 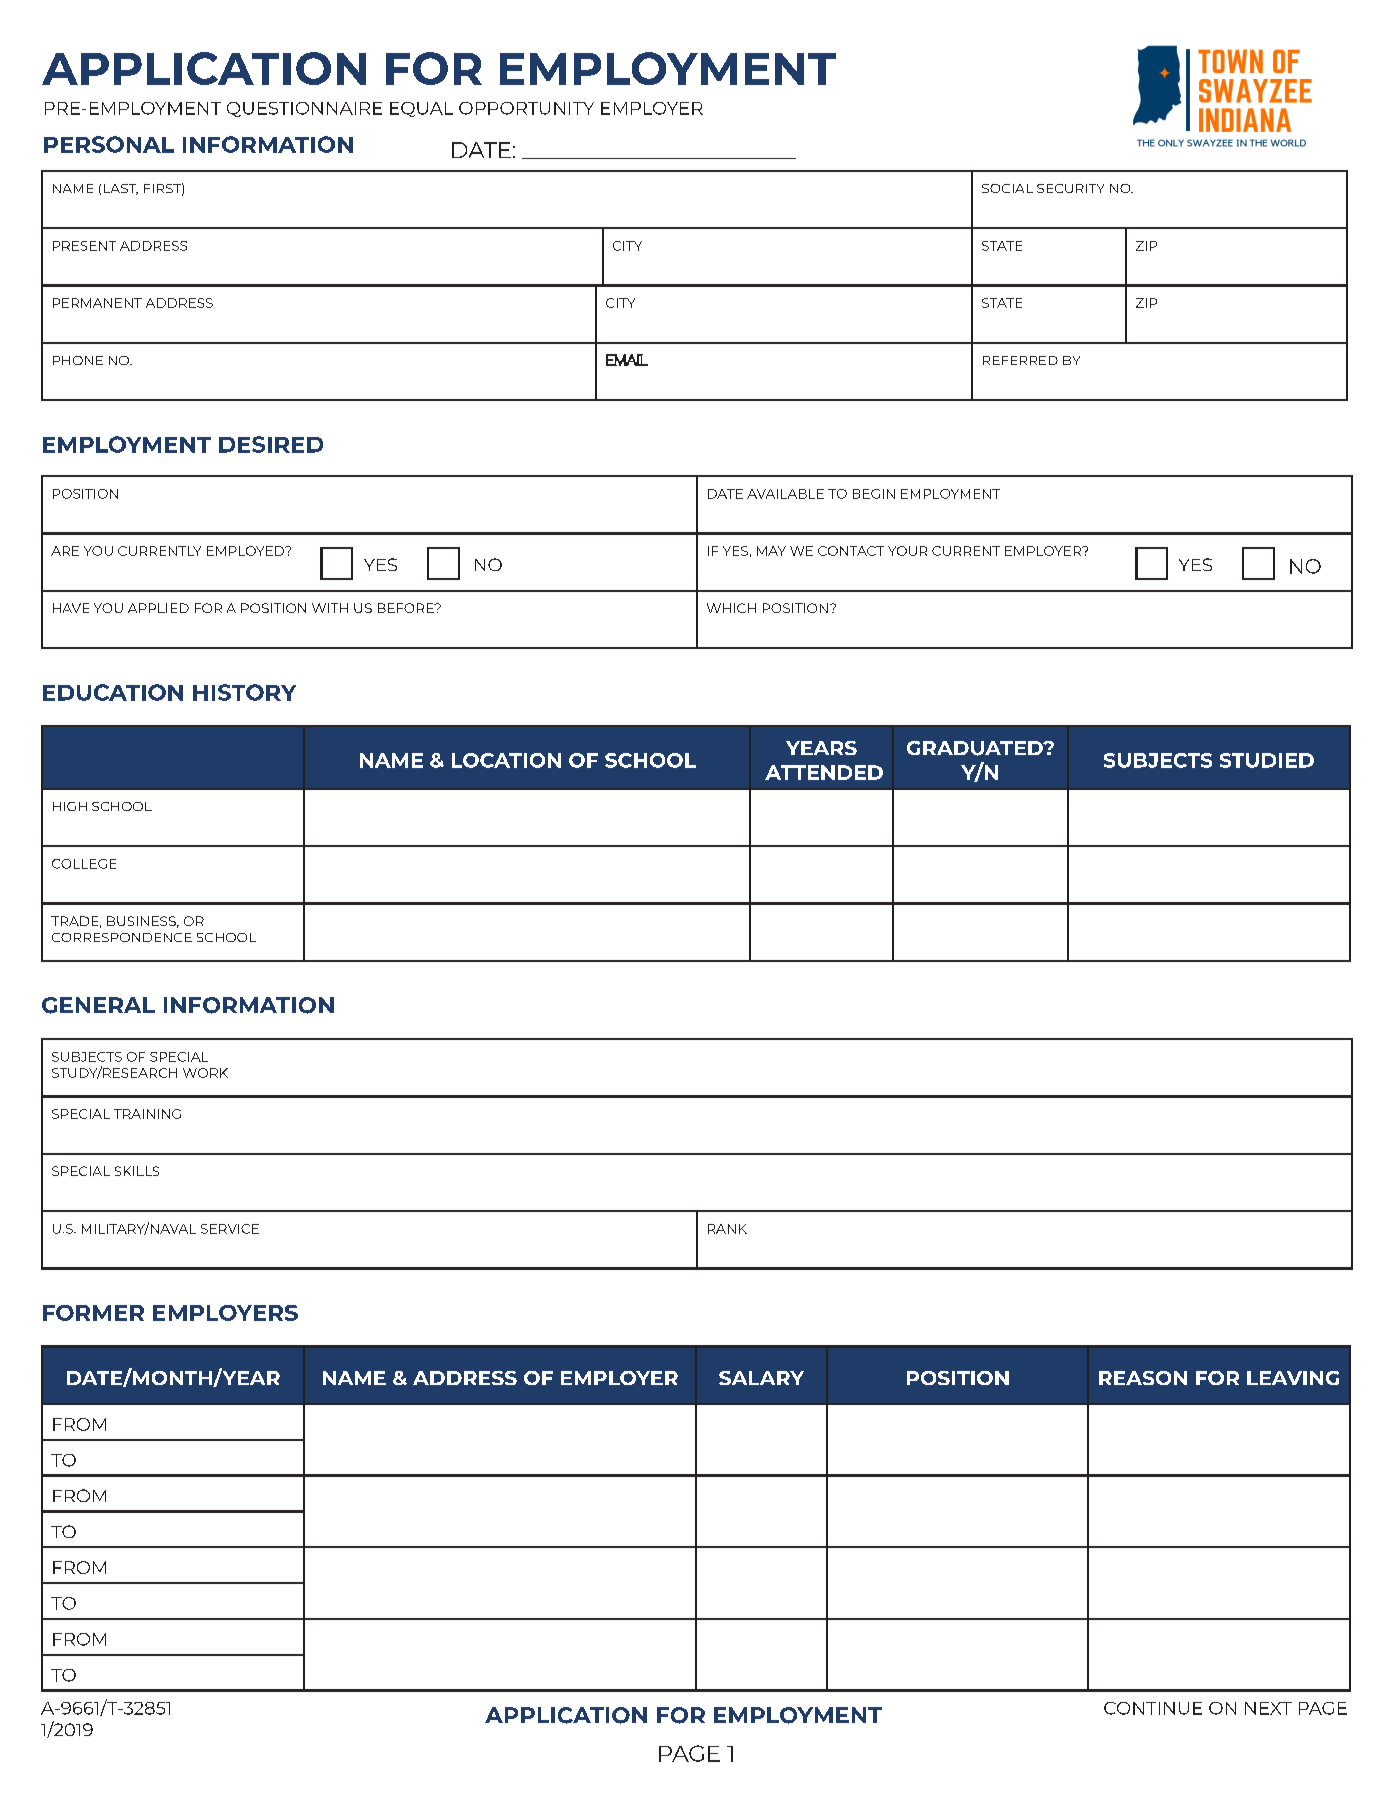 I want to click on REFERRED, so click(x=1020, y=360).
